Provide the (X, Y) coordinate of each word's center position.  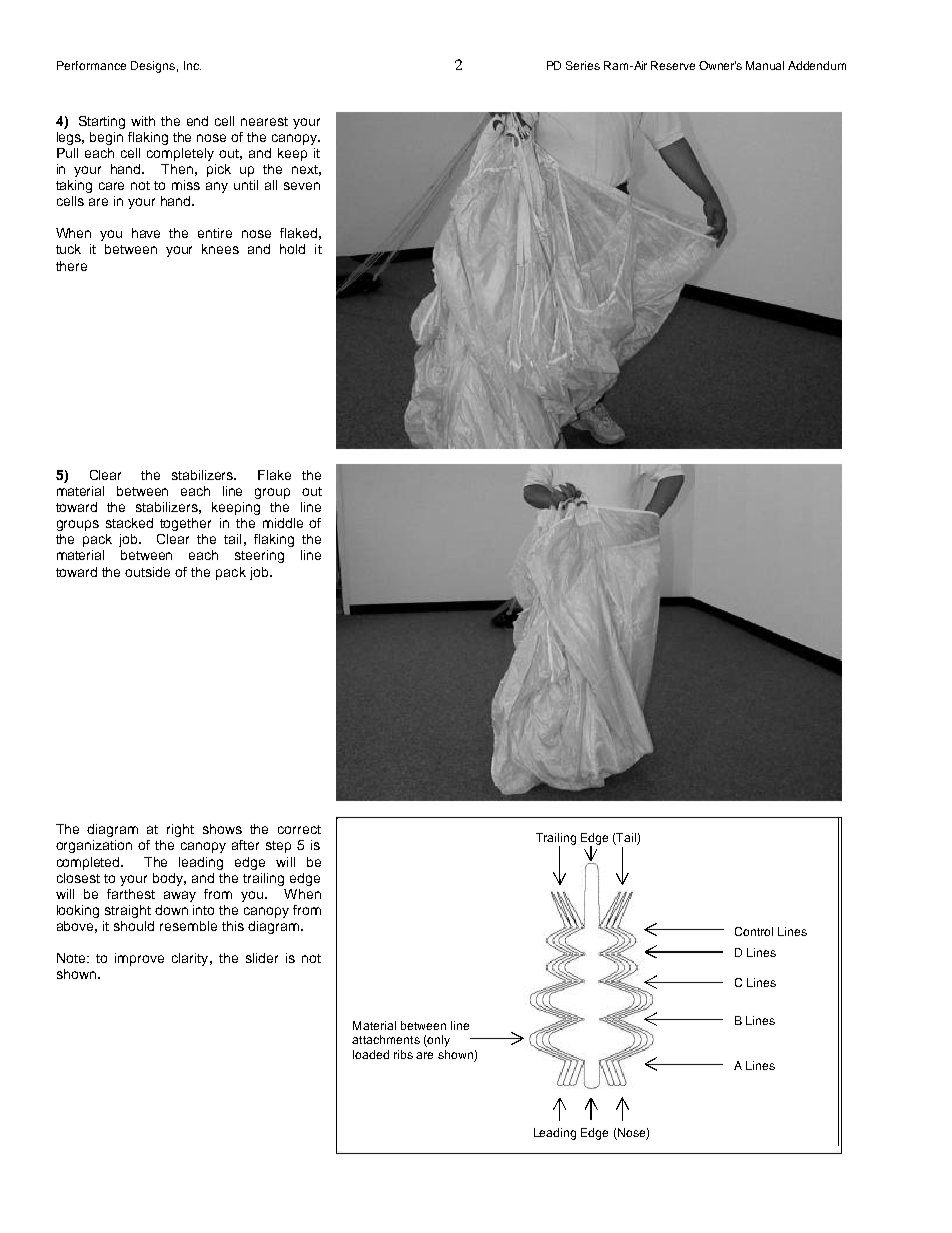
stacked (129, 523)
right (180, 830)
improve (139, 959)
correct (299, 829)
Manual (765, 65)
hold (292, 249)
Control (754, 931)
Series (583, 65)
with (143, 121)
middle (283, 523)
